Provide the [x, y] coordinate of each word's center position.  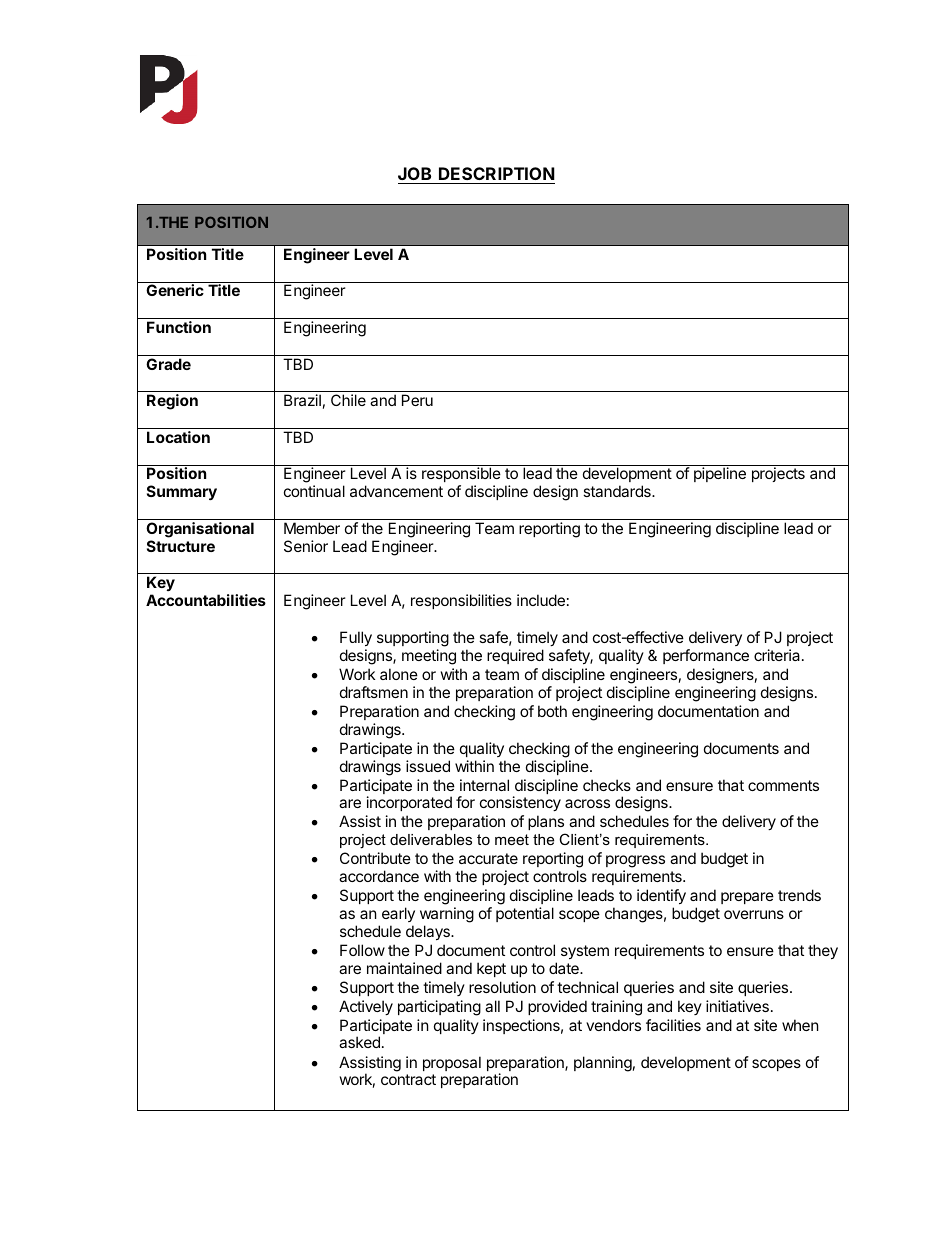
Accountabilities [206, 600]
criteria [777, 655]
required [515, 656]
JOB [414, 173]
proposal [452, 1063]
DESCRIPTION [497, 173]
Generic [175, 290]
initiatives [737, 1006]
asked [359, 1042]
